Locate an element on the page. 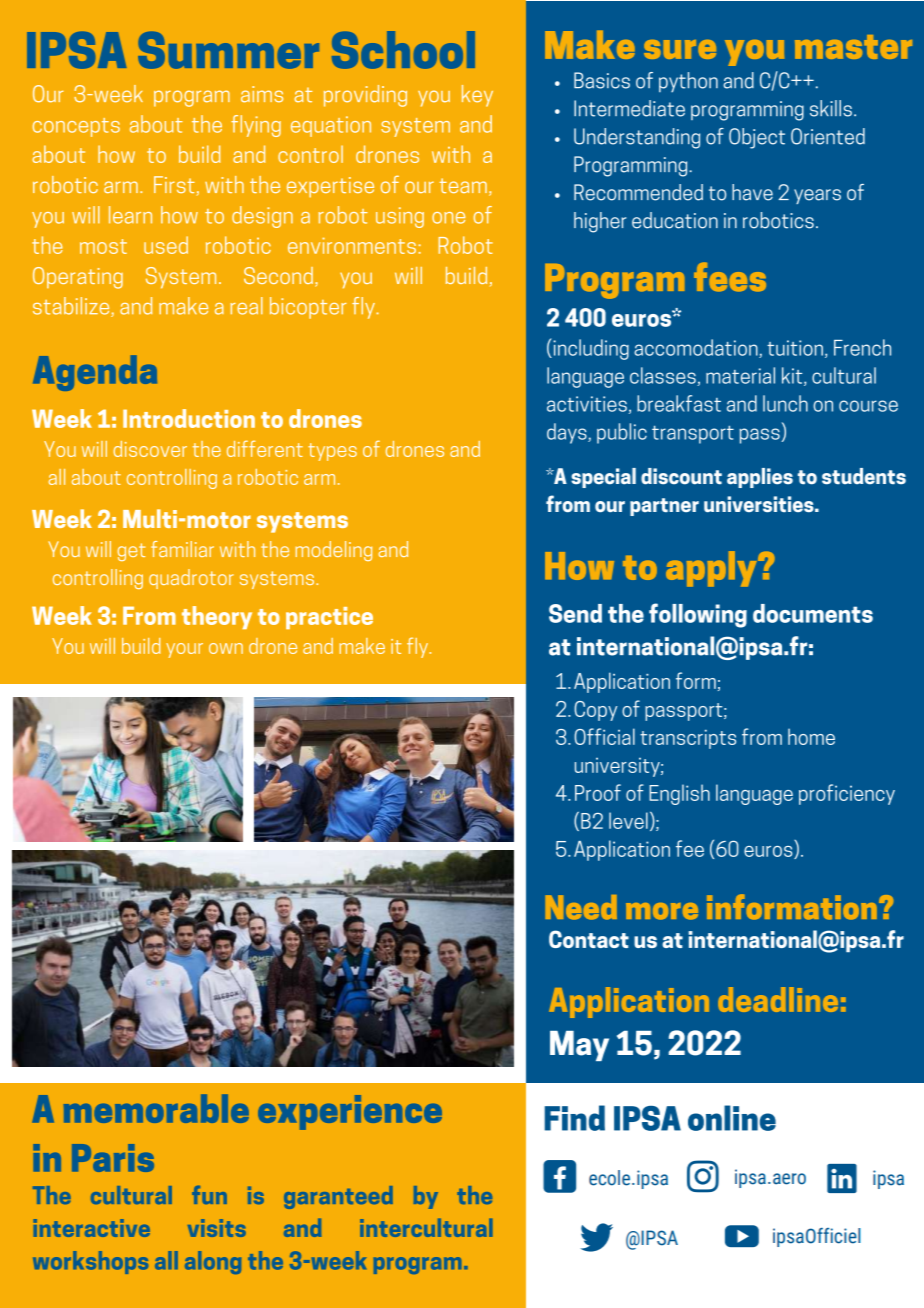 This page has width=924, height=1308. visits is located at coordinates (217, 1228).
